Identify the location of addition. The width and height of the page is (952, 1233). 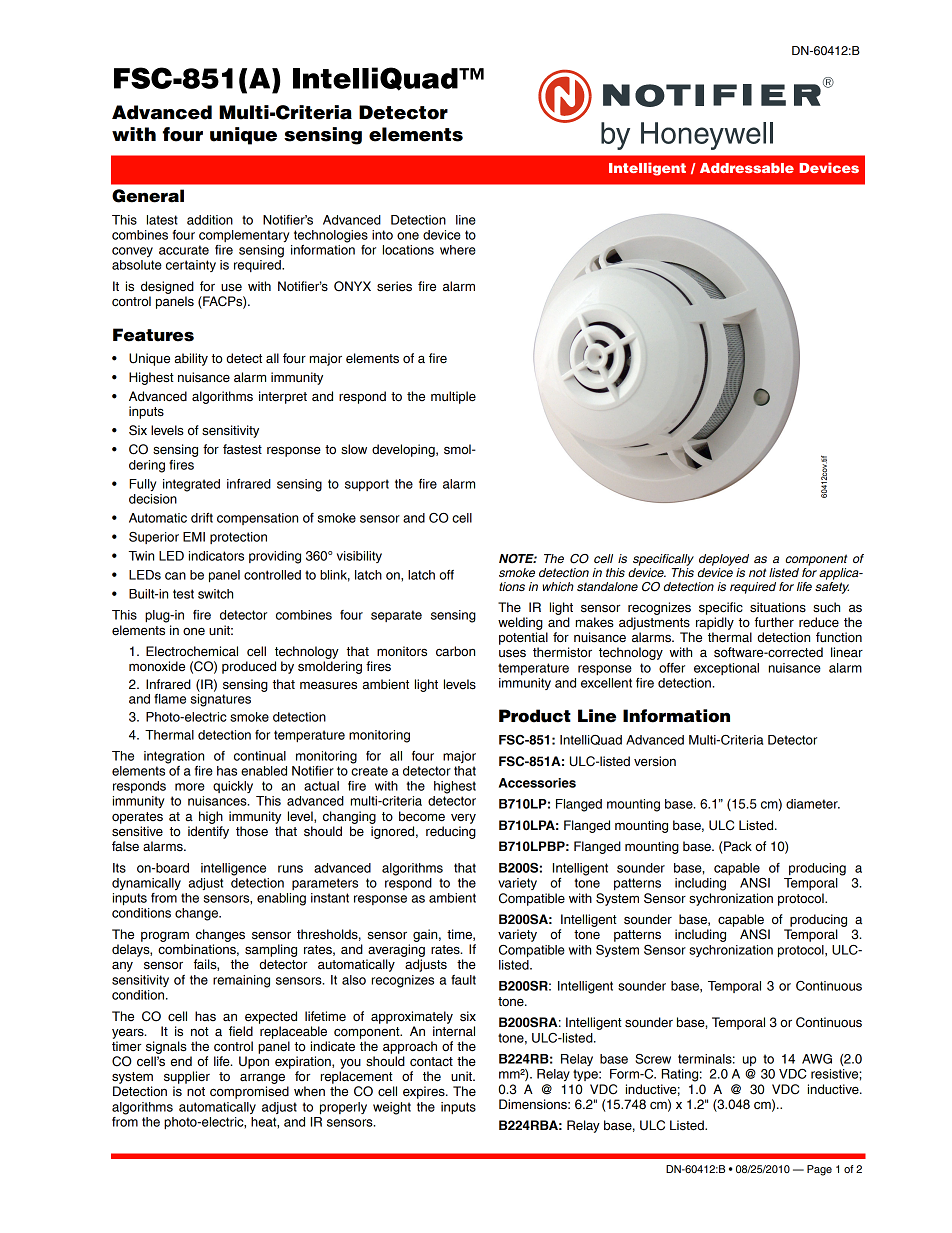
(210, 220).
